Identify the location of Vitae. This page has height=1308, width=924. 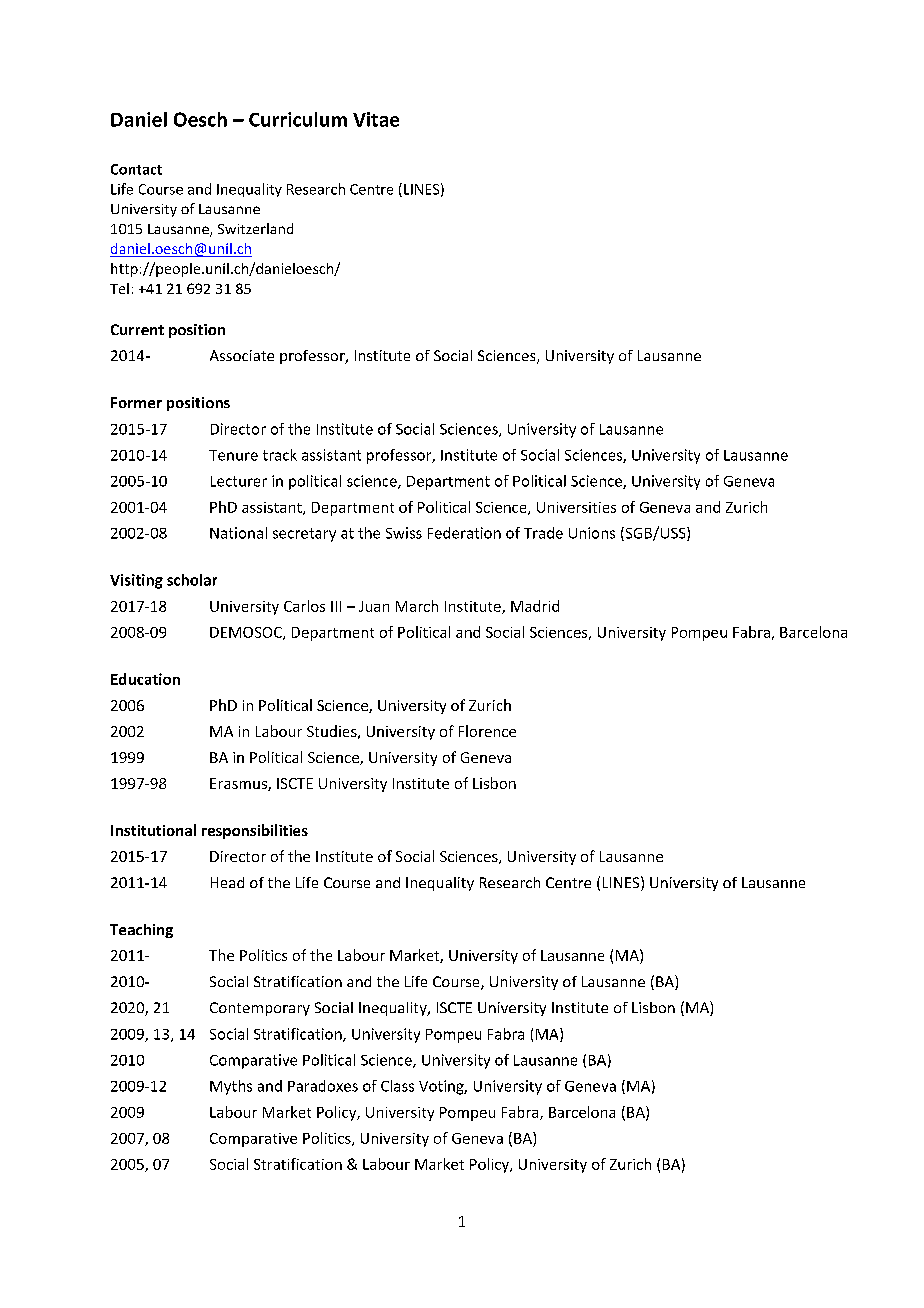
(376, 119).
